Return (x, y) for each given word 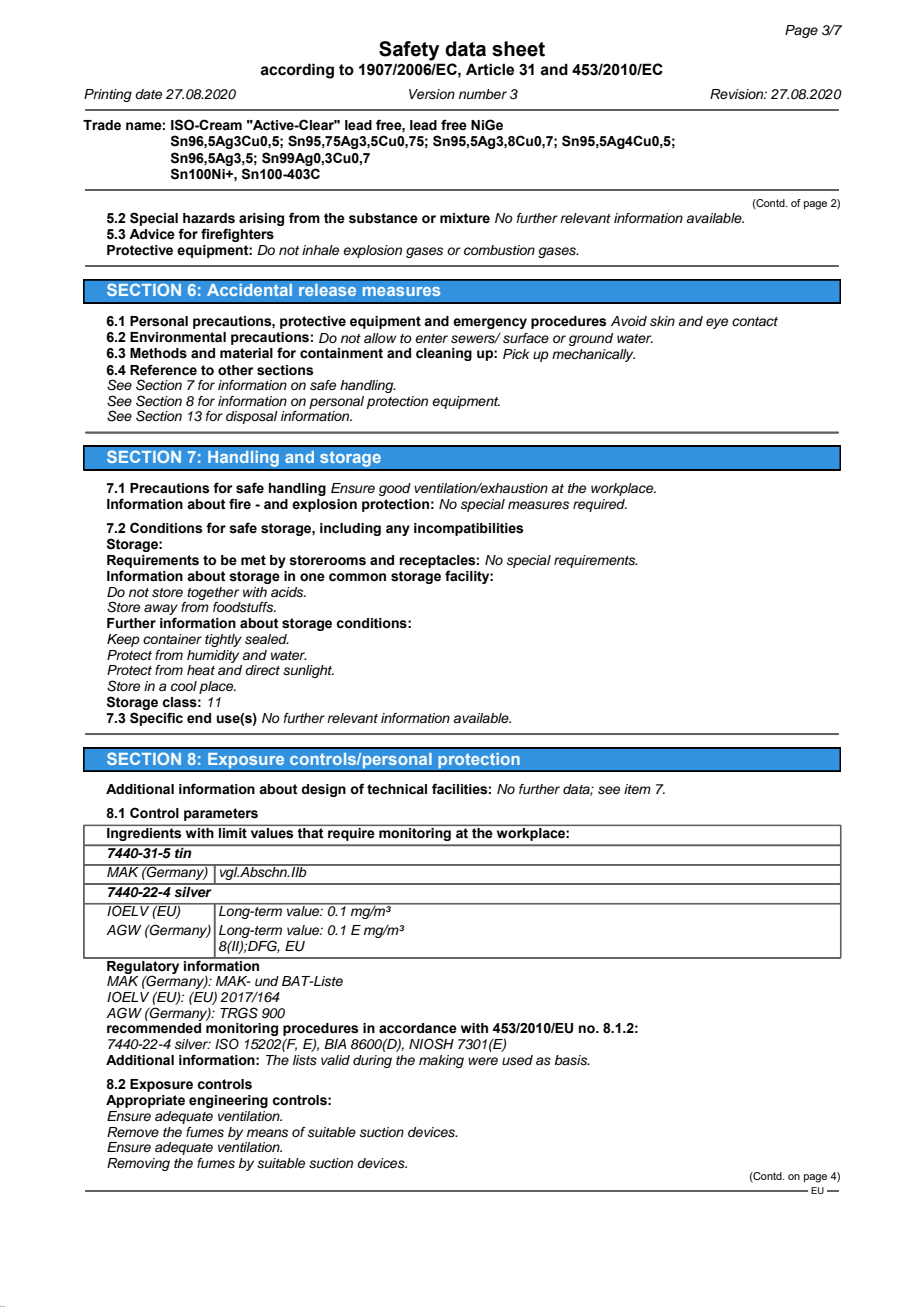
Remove (133, 1132)
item (637, 789)
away (161, 611)
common (357, 577)
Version (432, 94)
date (148, 94)
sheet (518, 49)
